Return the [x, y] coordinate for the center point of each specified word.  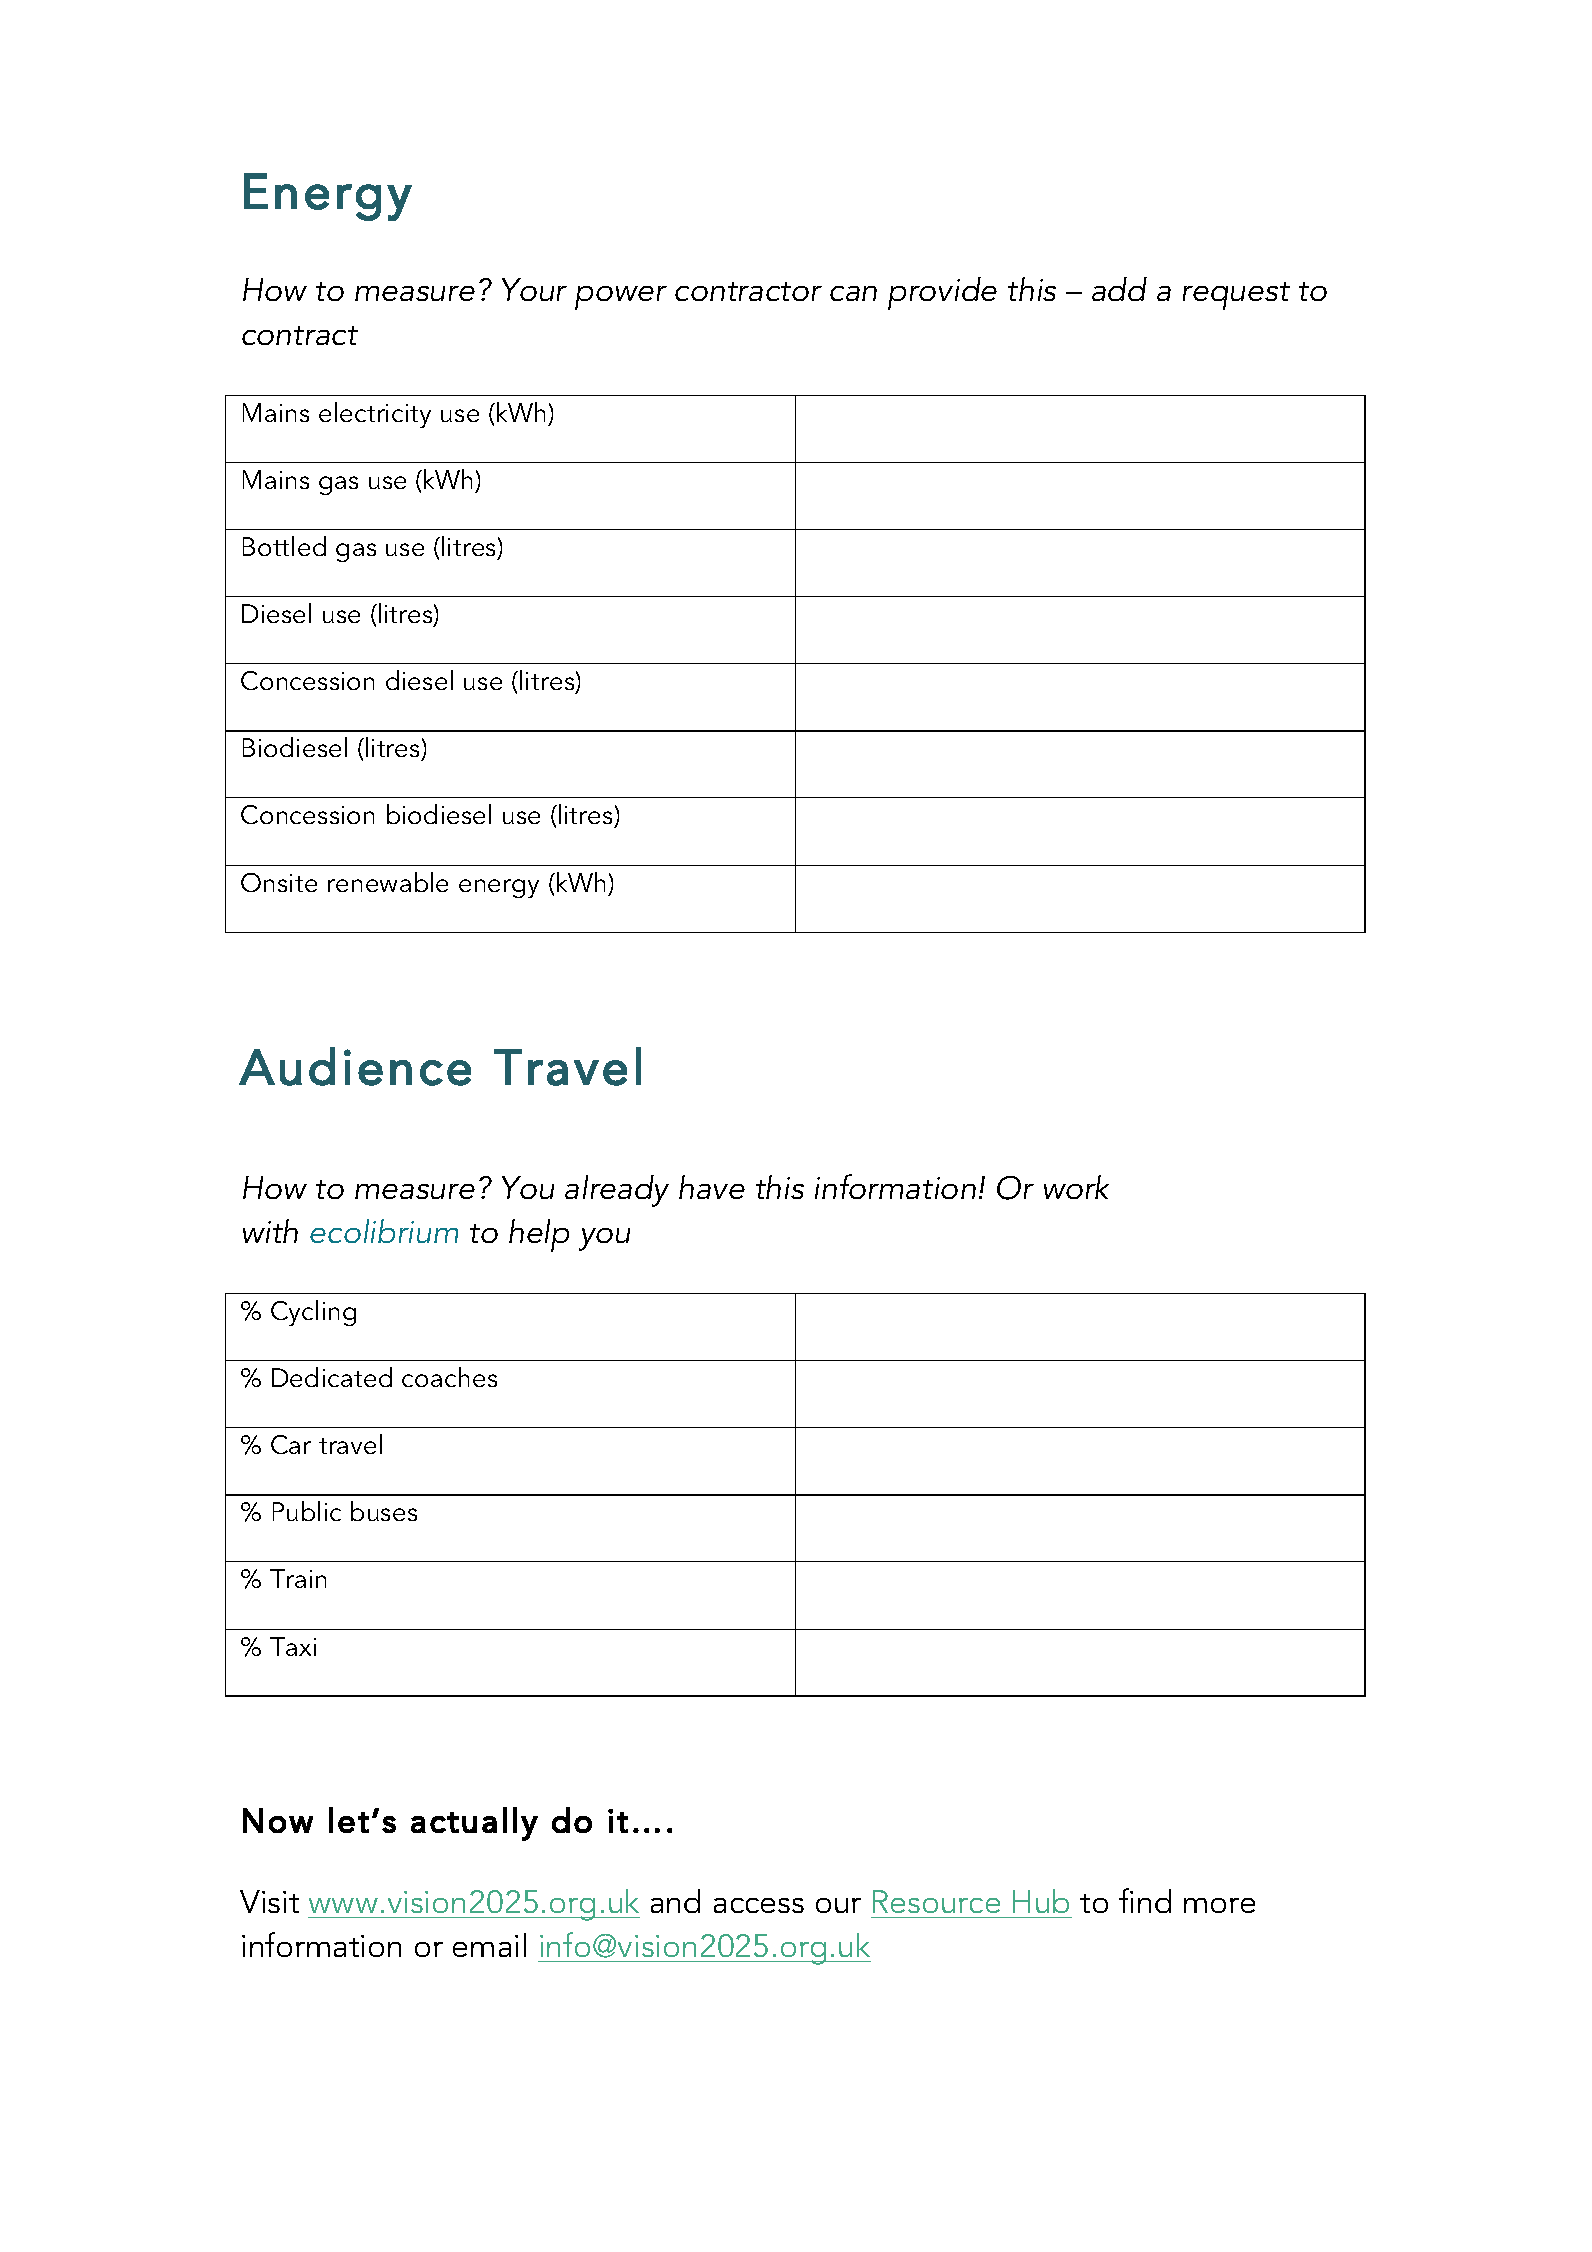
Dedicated [332, 1377]
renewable [388, 882]
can [853, 293]
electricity [375, 415]
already [617, 1191]
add [1119, 289]
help [539, 1235]
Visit [269, 1901]
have [712, 1187]
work [1076, 1187]
